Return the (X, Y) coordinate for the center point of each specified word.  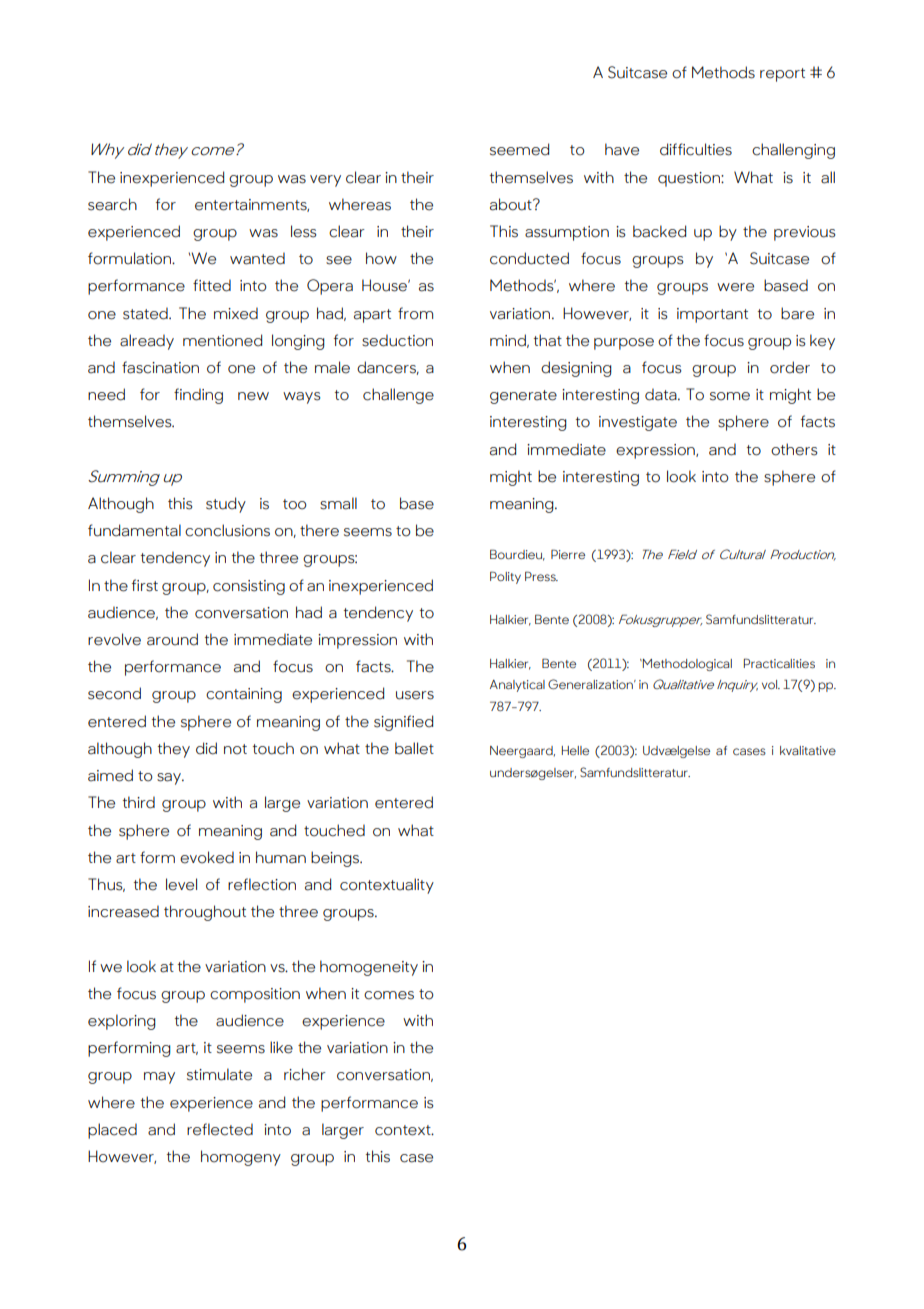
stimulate (219, 1074)
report (782, 75)
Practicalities (779, 663)
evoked (207, 857)
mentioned (222, 340)
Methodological (686, 665)
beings (336, 859)
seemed (519, 149)
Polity (505, 577)
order (790, 367)
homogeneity (369, 968)
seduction (397, 340)
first (145, 585)
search (112, 204)
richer (305, 1074)
